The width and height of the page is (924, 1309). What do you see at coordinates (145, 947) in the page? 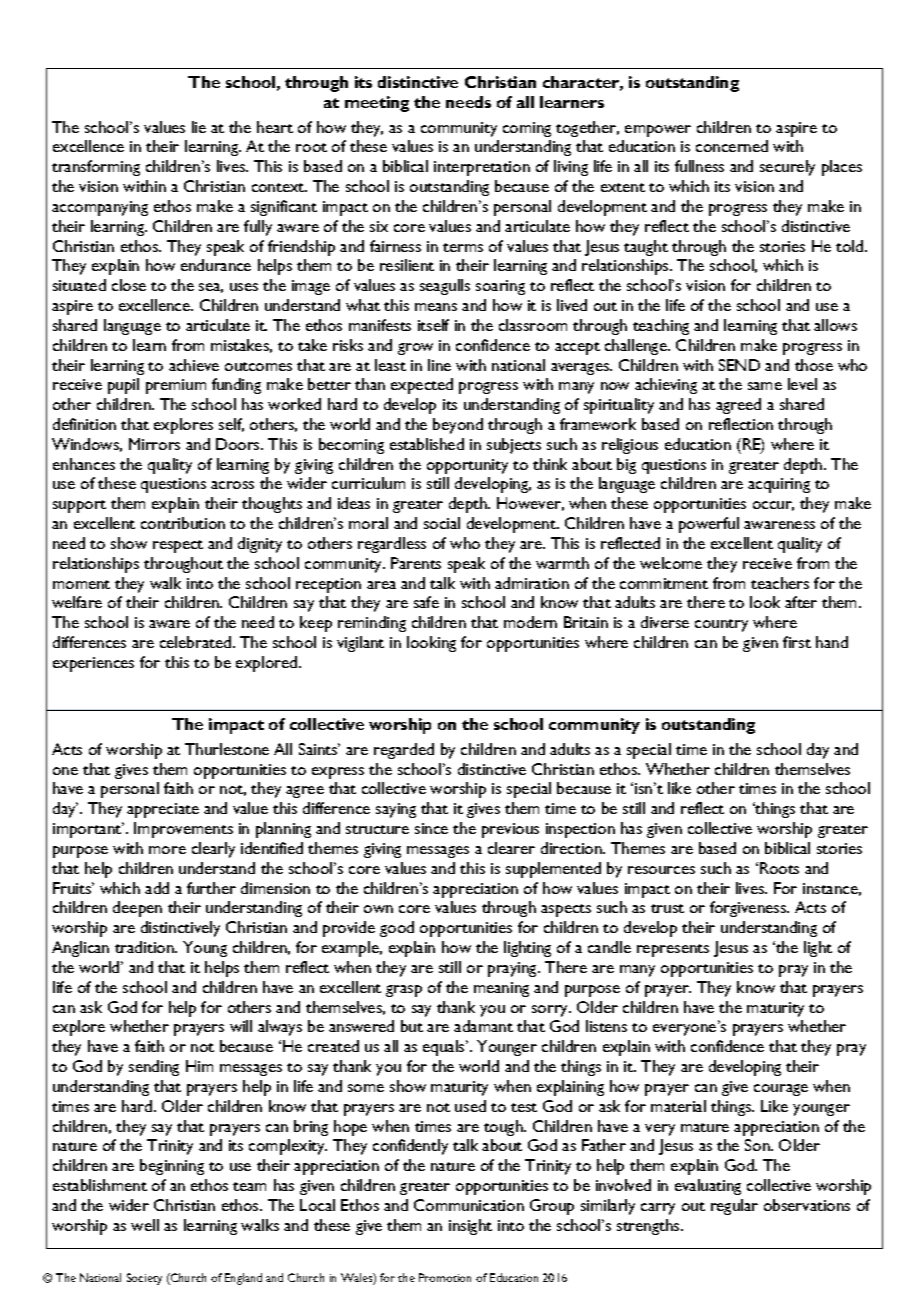
I see `tradition` at bounding box center [145, 947].
